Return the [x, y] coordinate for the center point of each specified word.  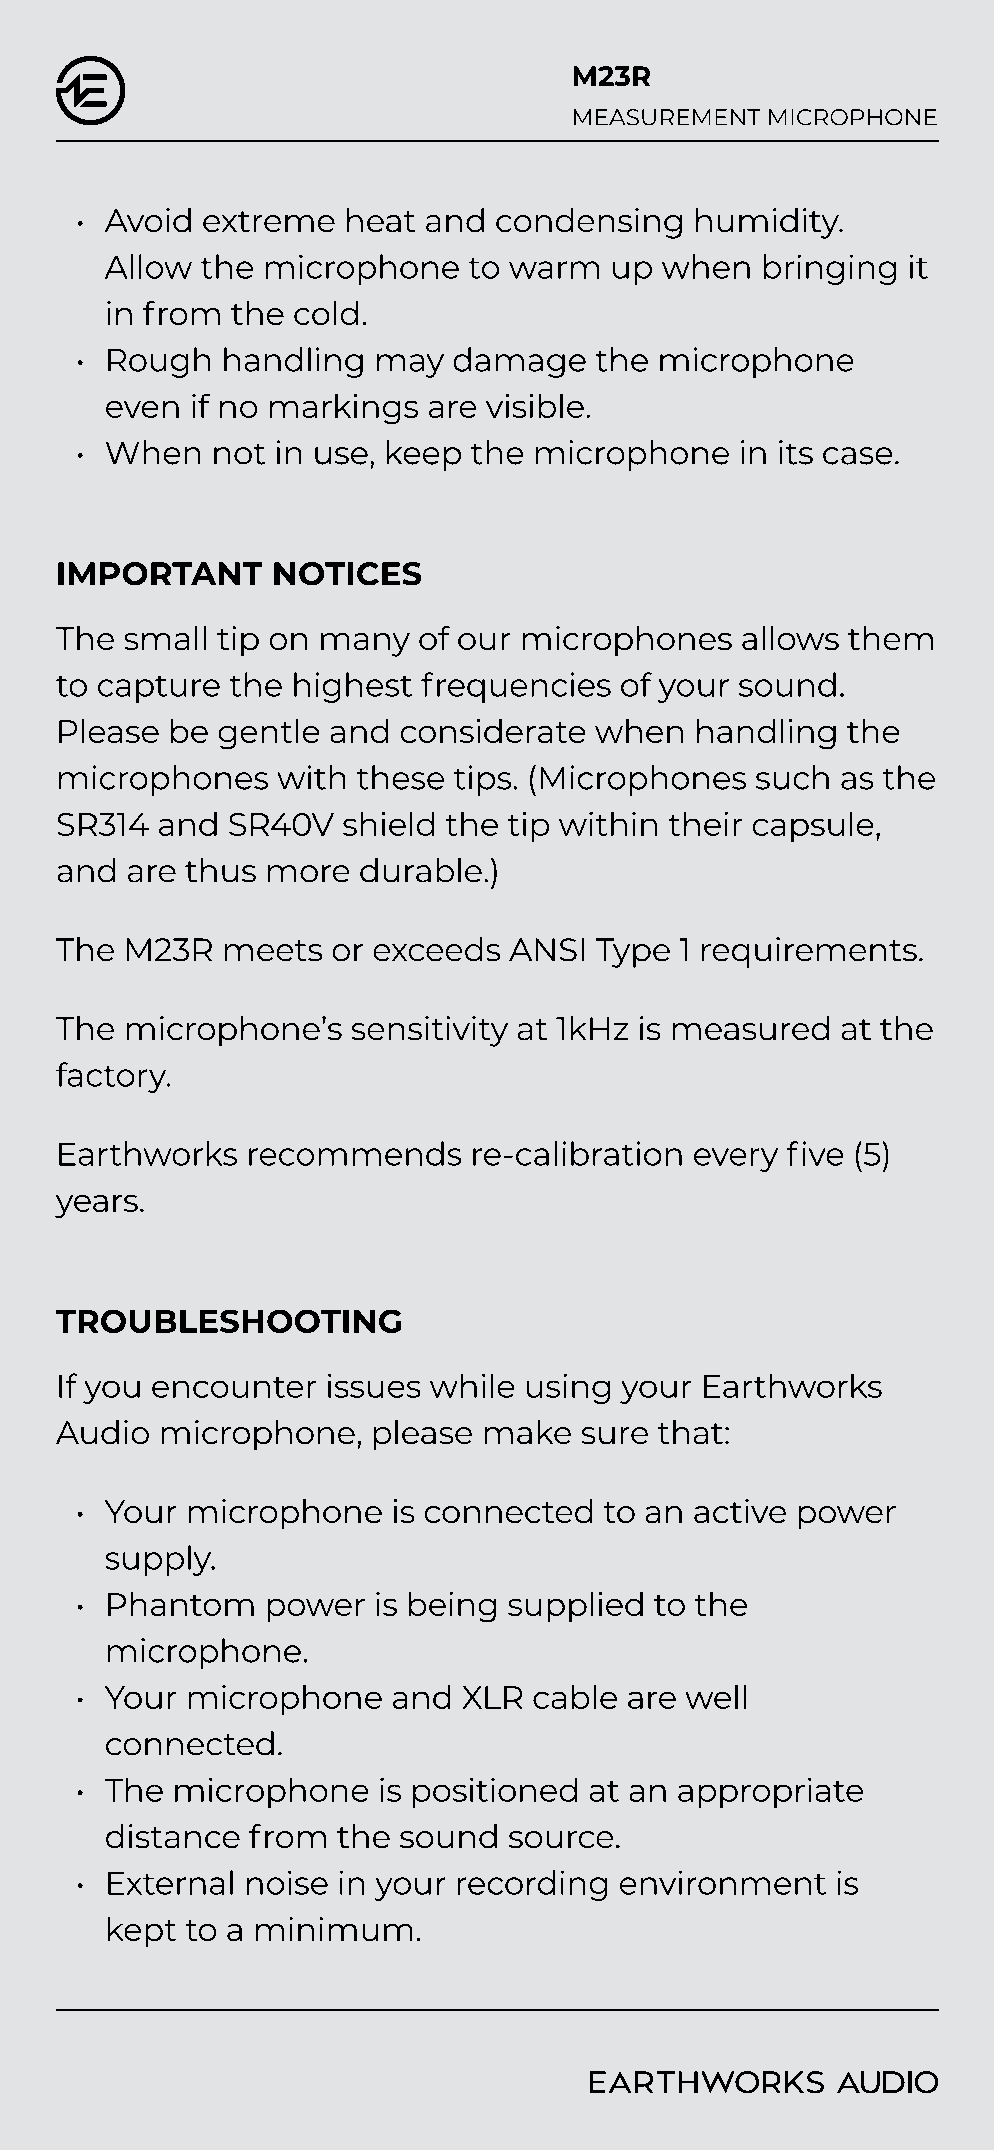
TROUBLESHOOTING [228, 1321]
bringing [830, 269]
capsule [813, 827]
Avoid [148, 220]
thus [220, 870]
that [690, 1432]
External [170, 1882]
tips [482, 780]
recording [532, 1885]
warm [554, 270]
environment [723, 1883]
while [472, 1386]
